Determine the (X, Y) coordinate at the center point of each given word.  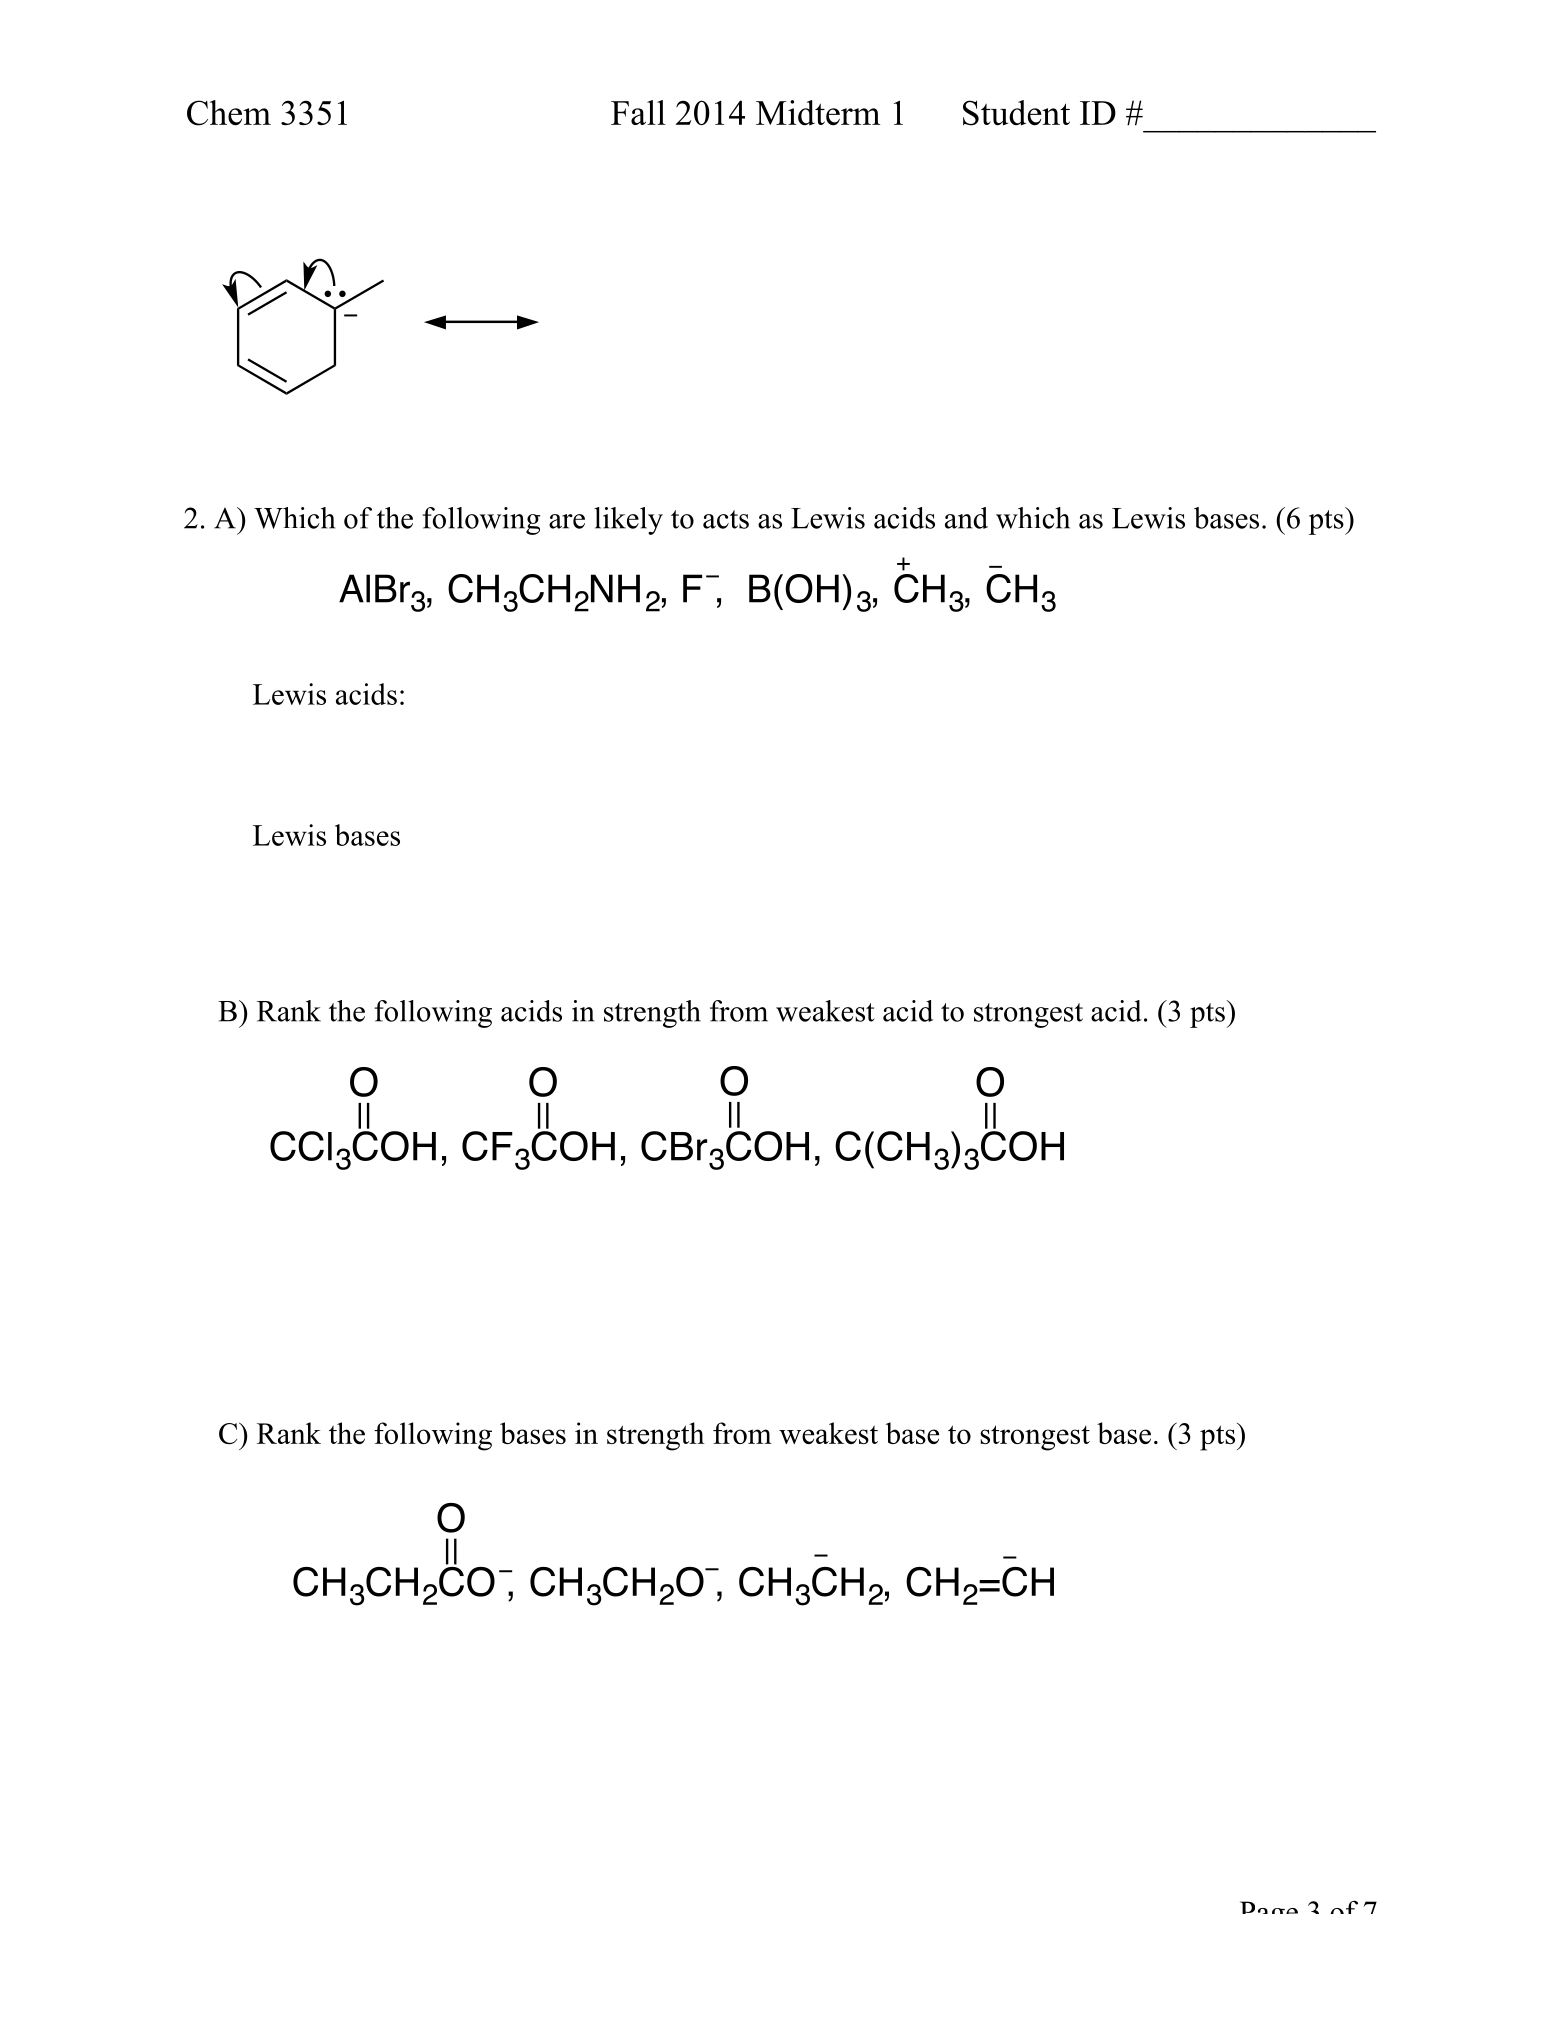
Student (1016, 113)
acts (726, 519)
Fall (638, 112)
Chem (229, 113)
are (567, 521)
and (966, 518)
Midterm (818, 113)
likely (628, 521)
